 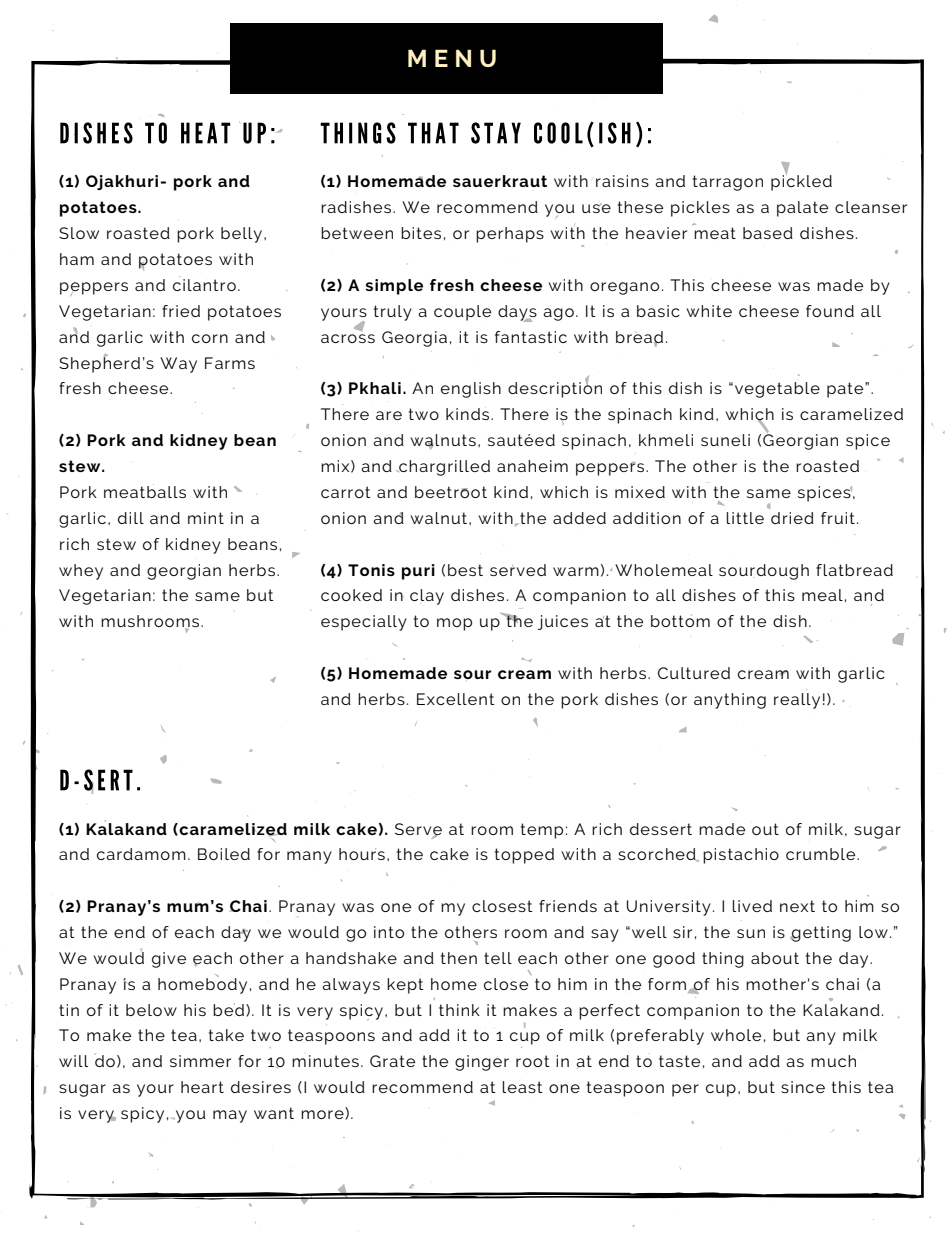 I want to click on heart, so click(x=202, y=1087).
